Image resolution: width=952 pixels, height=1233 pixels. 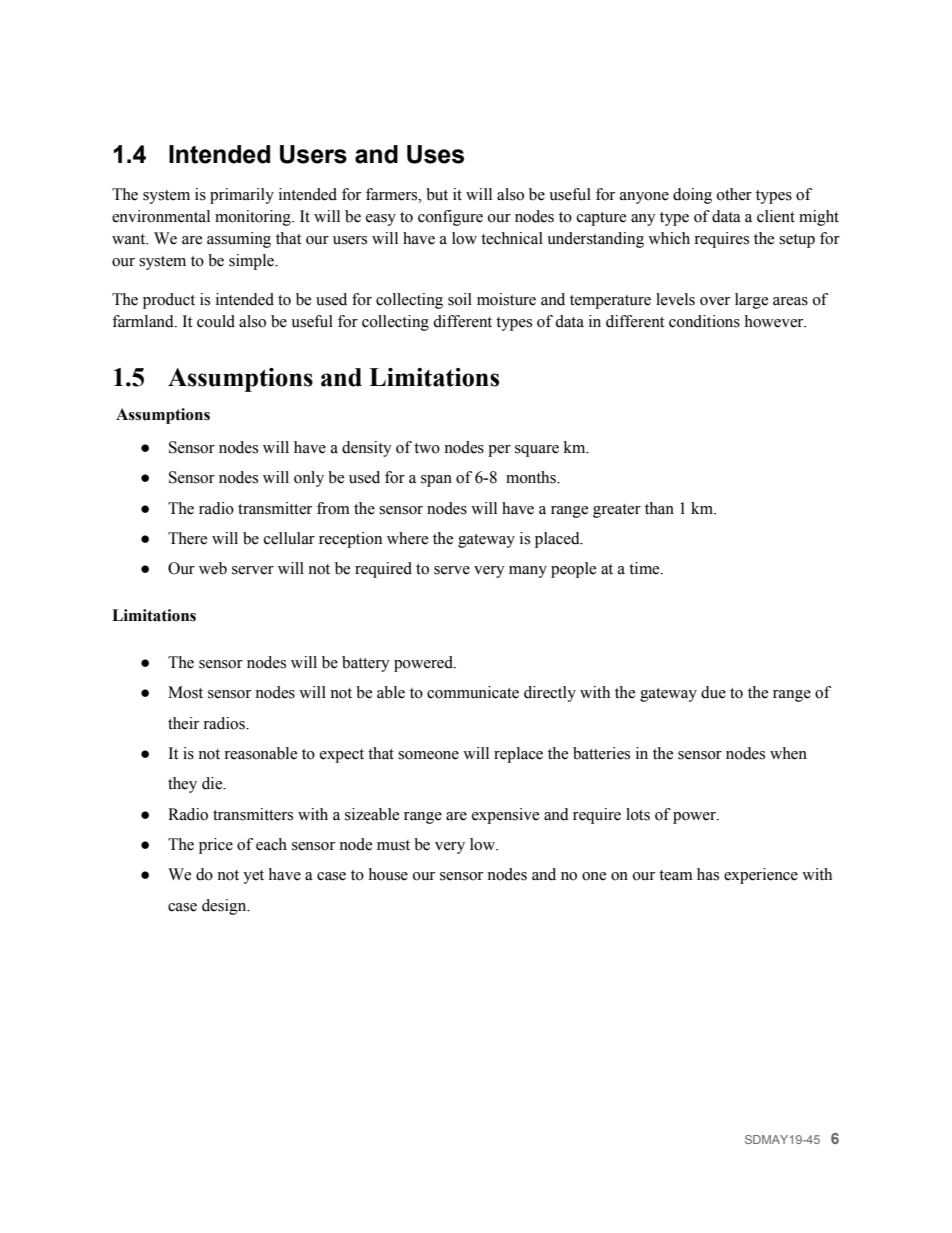 What do you see at coordinates (185, 692) in the document?
I see `Most` at bounding box center [185, 692].
